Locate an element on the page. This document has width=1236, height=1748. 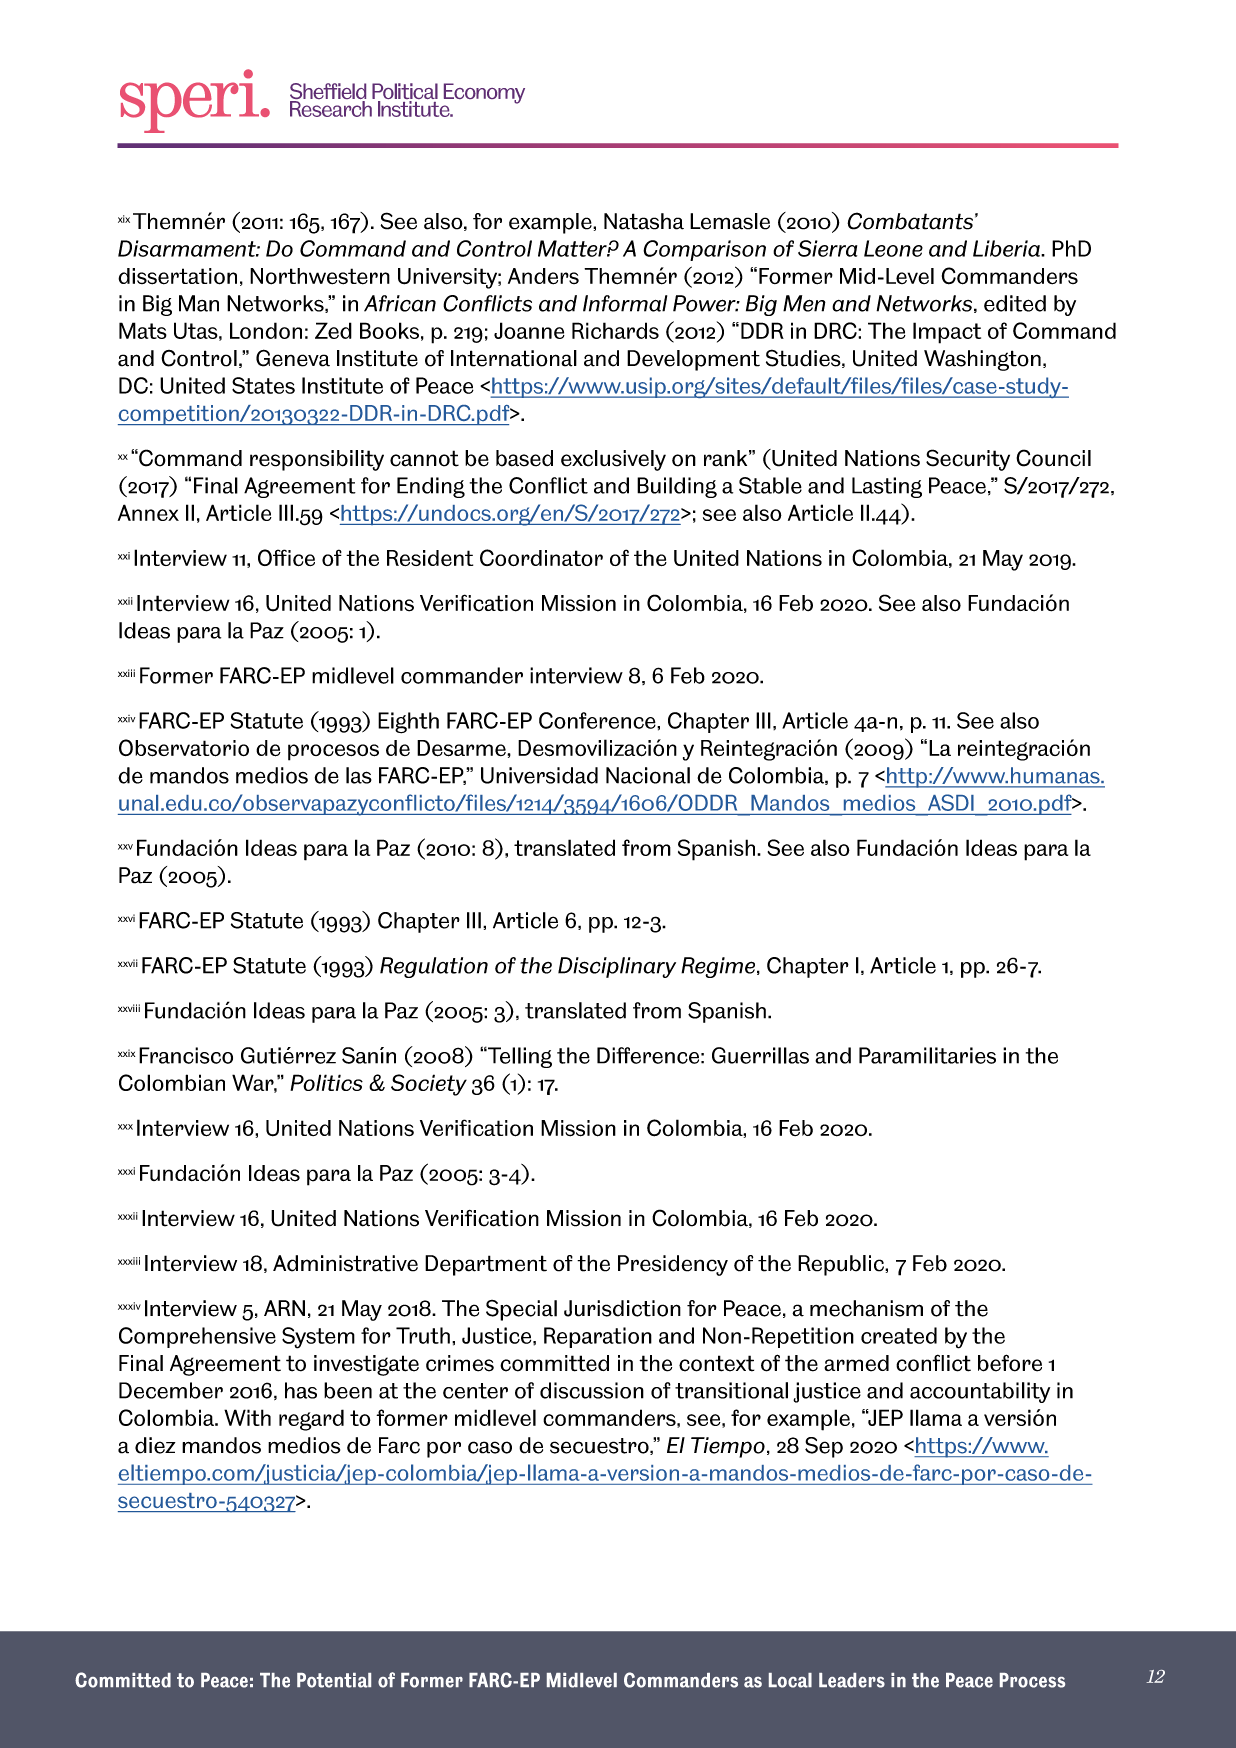
Potential is located at coordinates (334, 1680).
